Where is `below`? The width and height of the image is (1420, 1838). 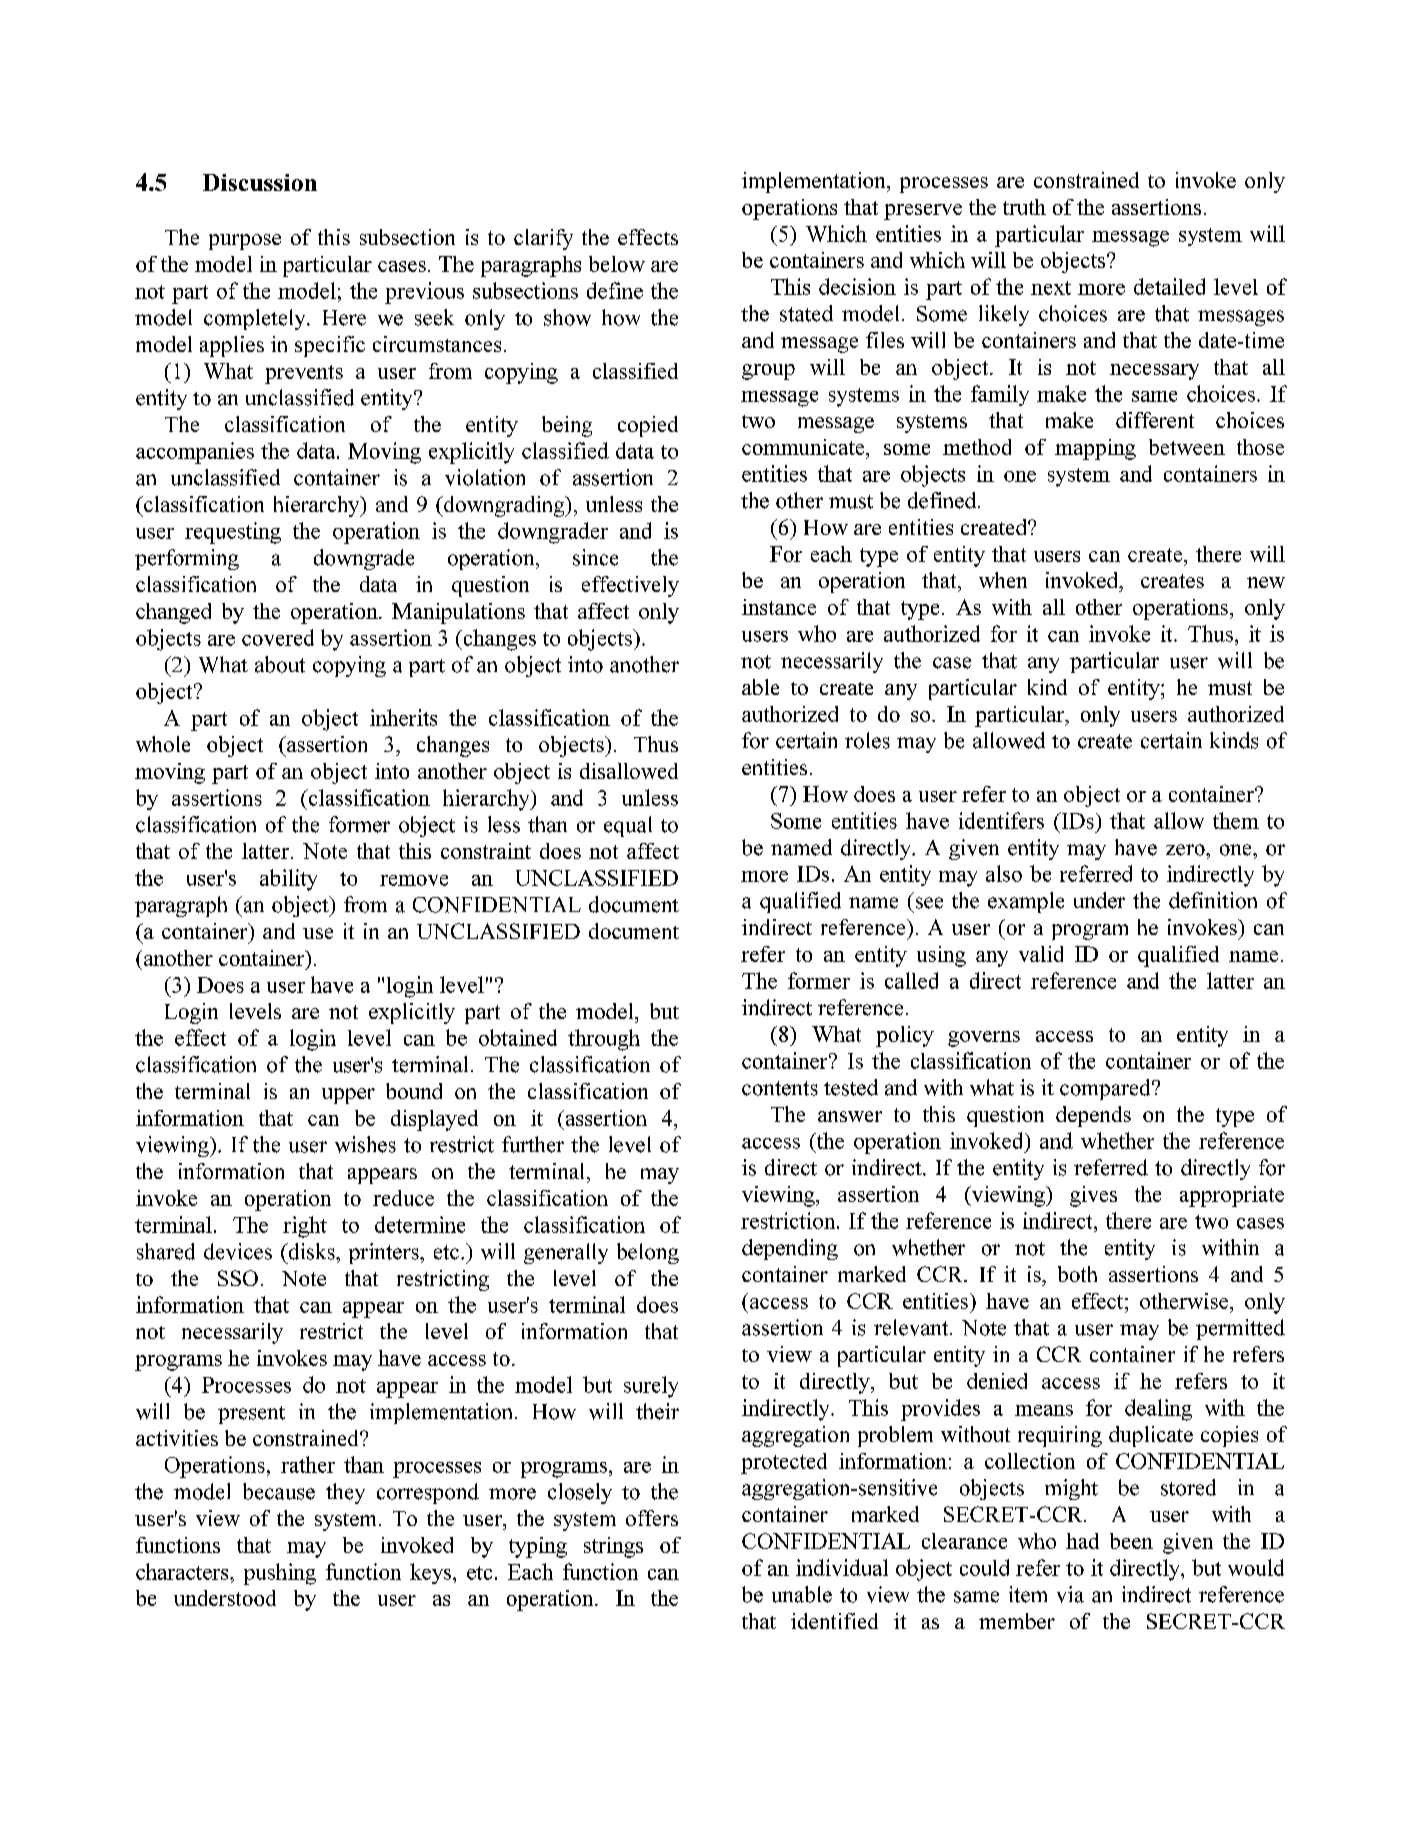
below is located at coordinates (617, 264).
